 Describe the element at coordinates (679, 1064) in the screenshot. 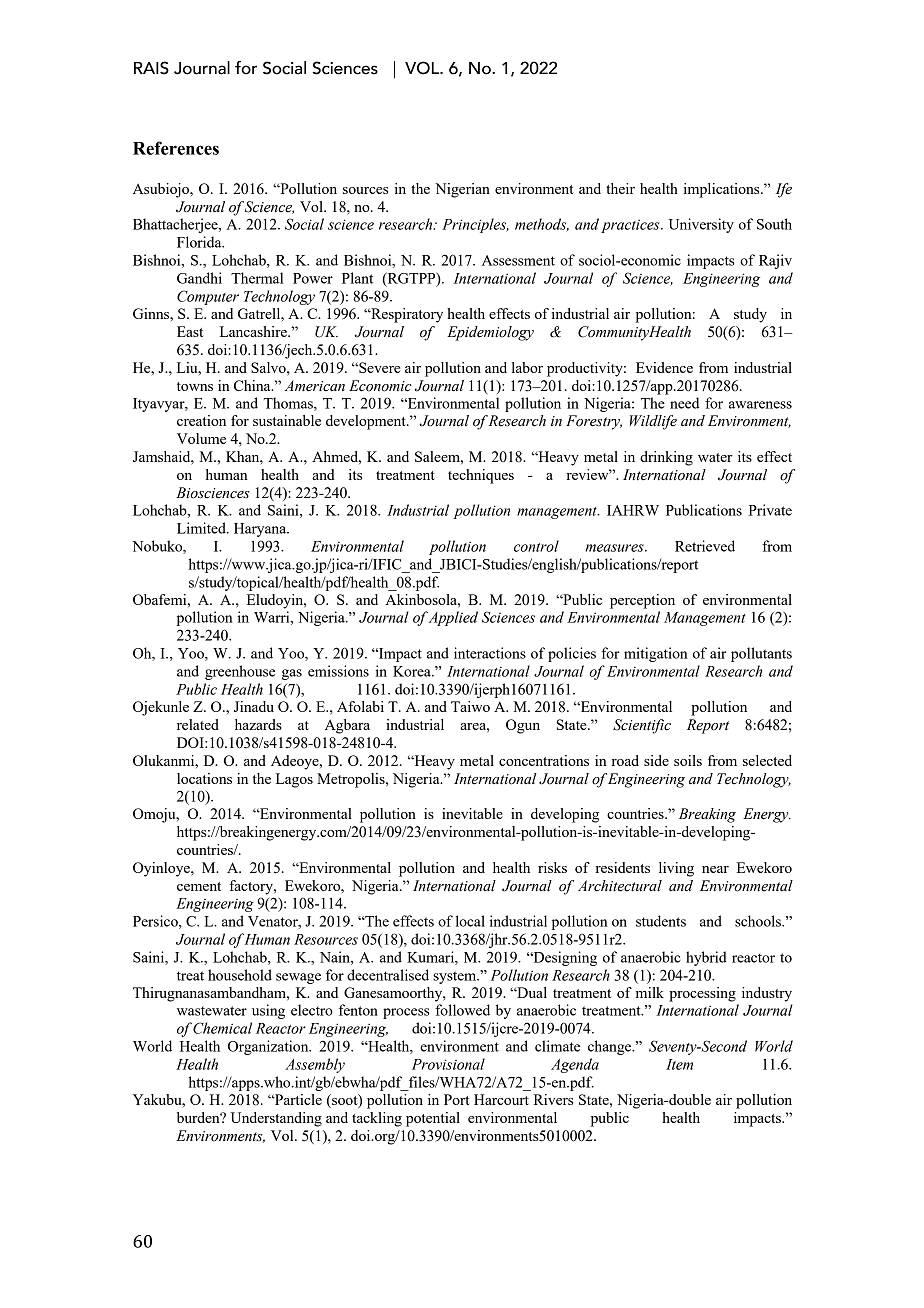

I see `Item` at that location.
